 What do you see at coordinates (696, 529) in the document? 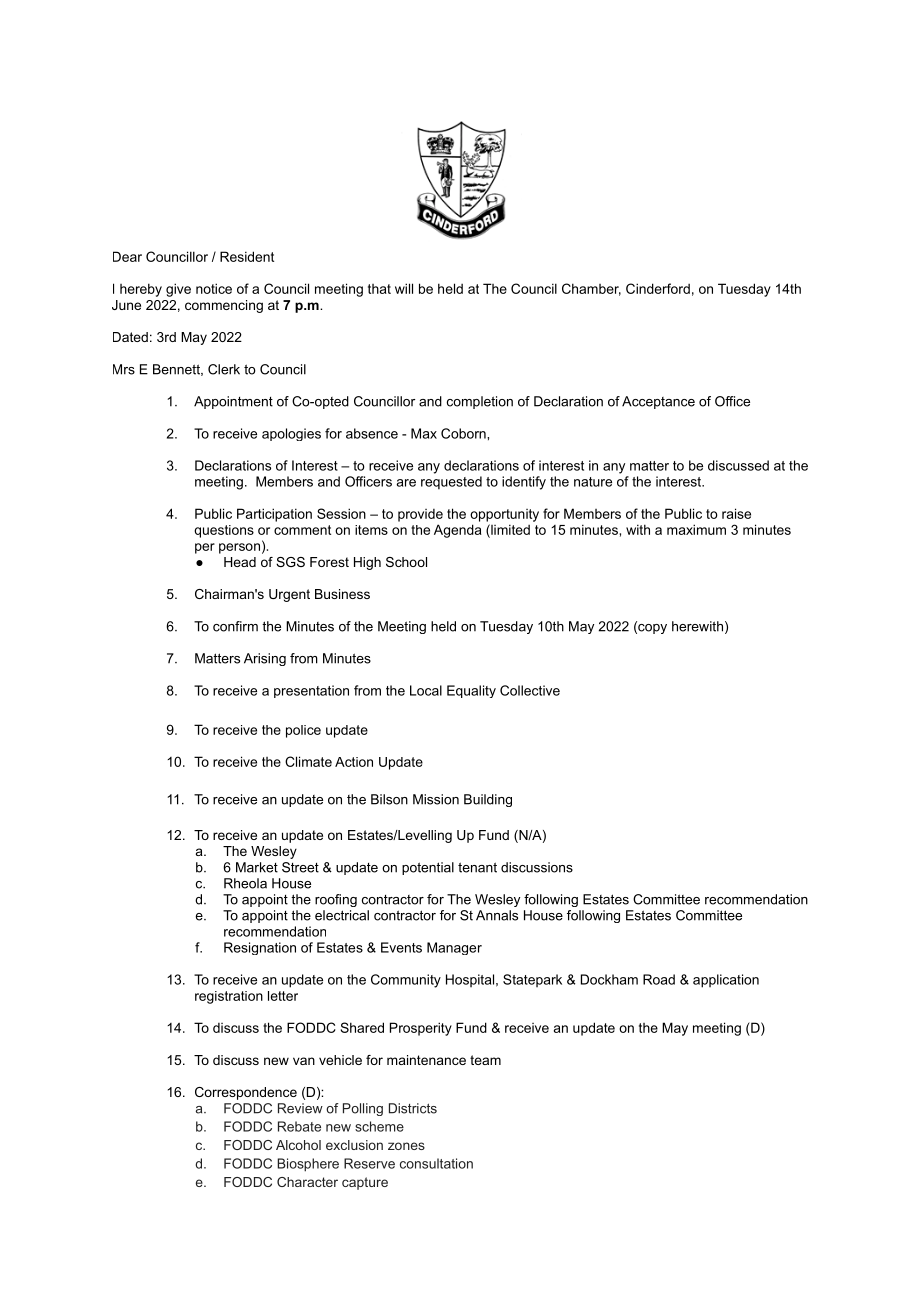
I see `maximum` at bounding box center [696, 529].
